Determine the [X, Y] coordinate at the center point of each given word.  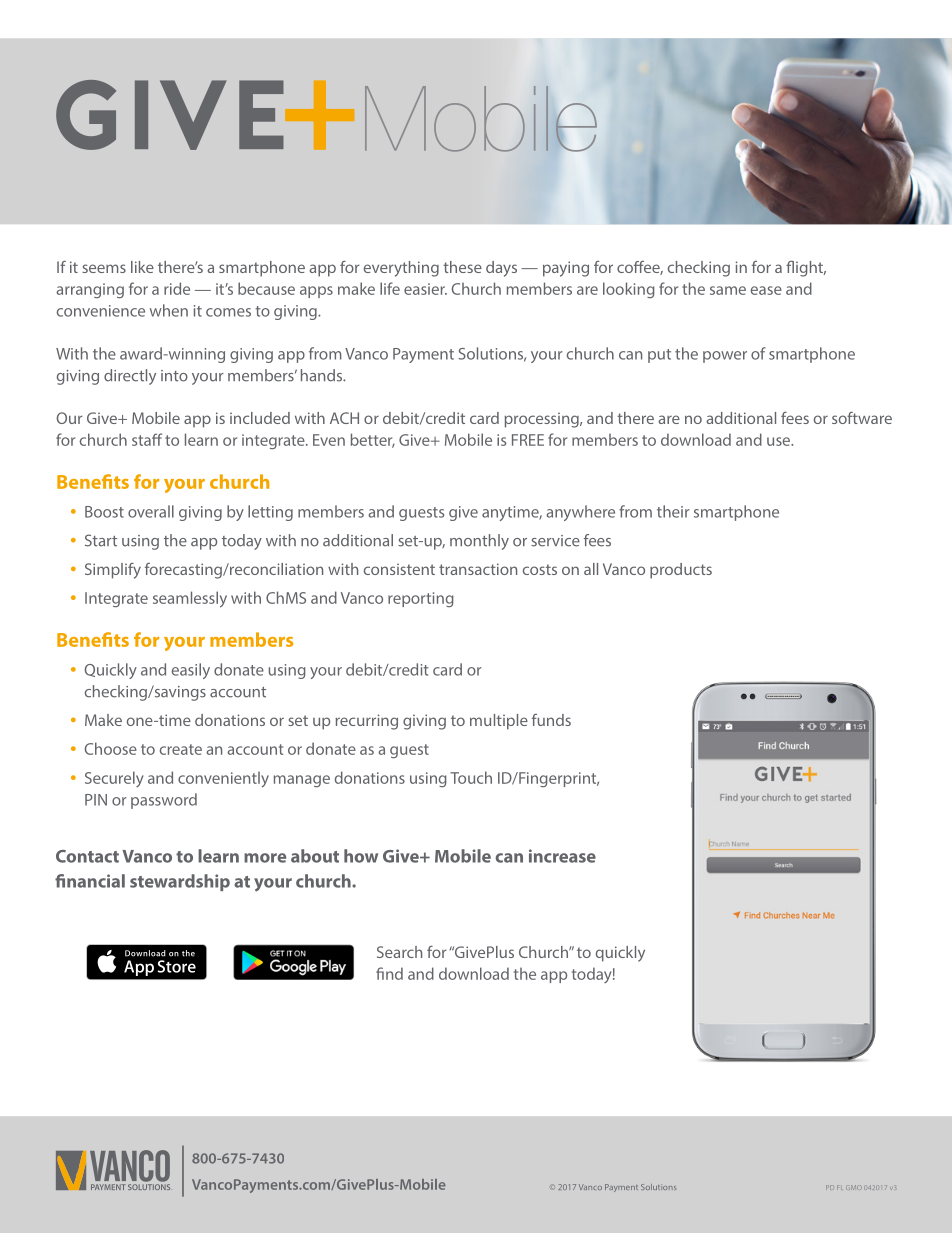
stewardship [180, 882]
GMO [854, 1187]
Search [399, 952]
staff [147, 439]
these [462, 267]
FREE [528, 440]
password [164, 801]
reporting [421, 599]
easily [191, 671]
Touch [471, 777]
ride [177, 288]
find [389, 973]
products [681, 571]
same [728, 290]
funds [551, 720]
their [673, 511]
